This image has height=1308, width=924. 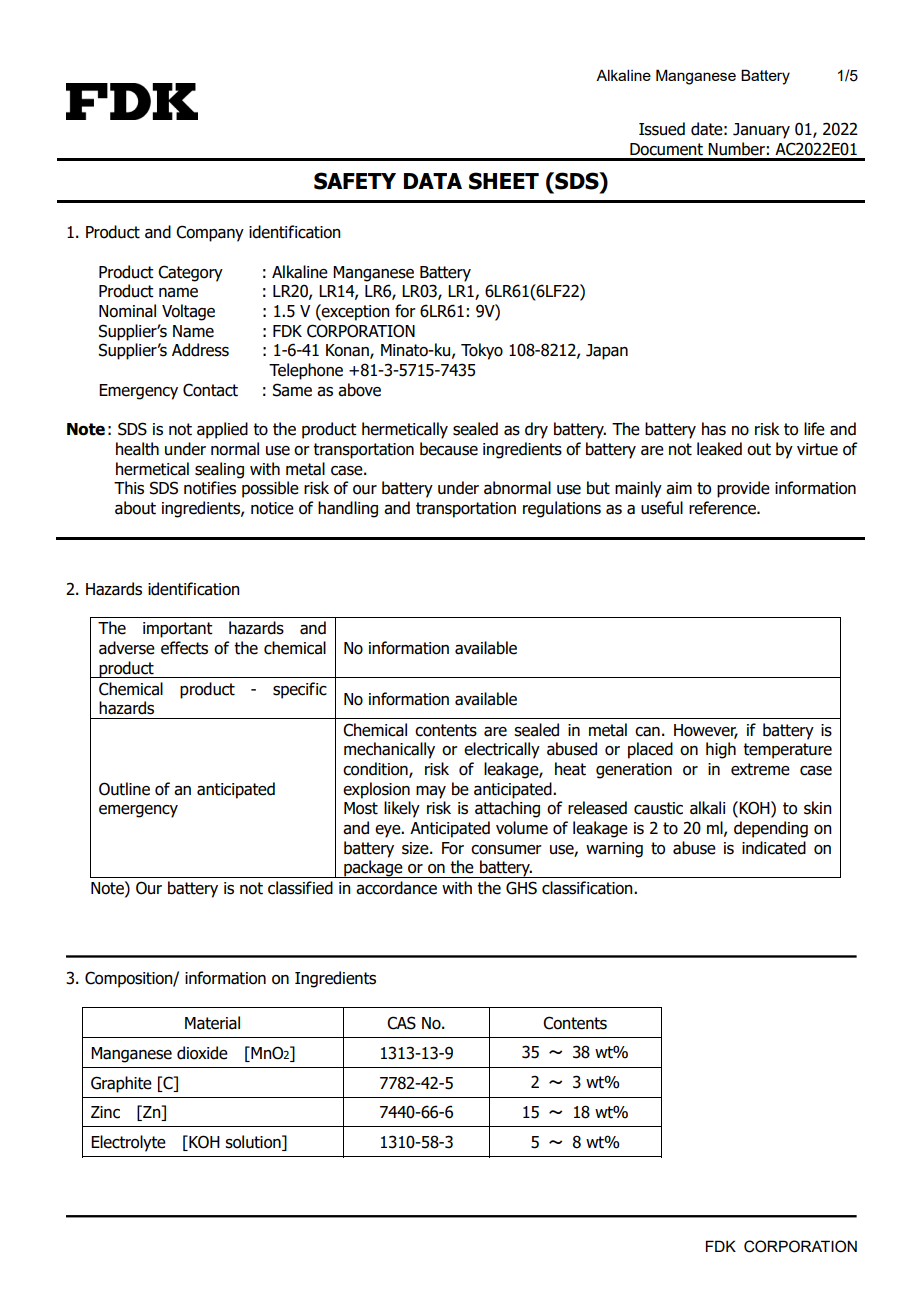 What do you see at coordinates (178, 630) in the image?
I see `important` at bounding box center [178, 630].
